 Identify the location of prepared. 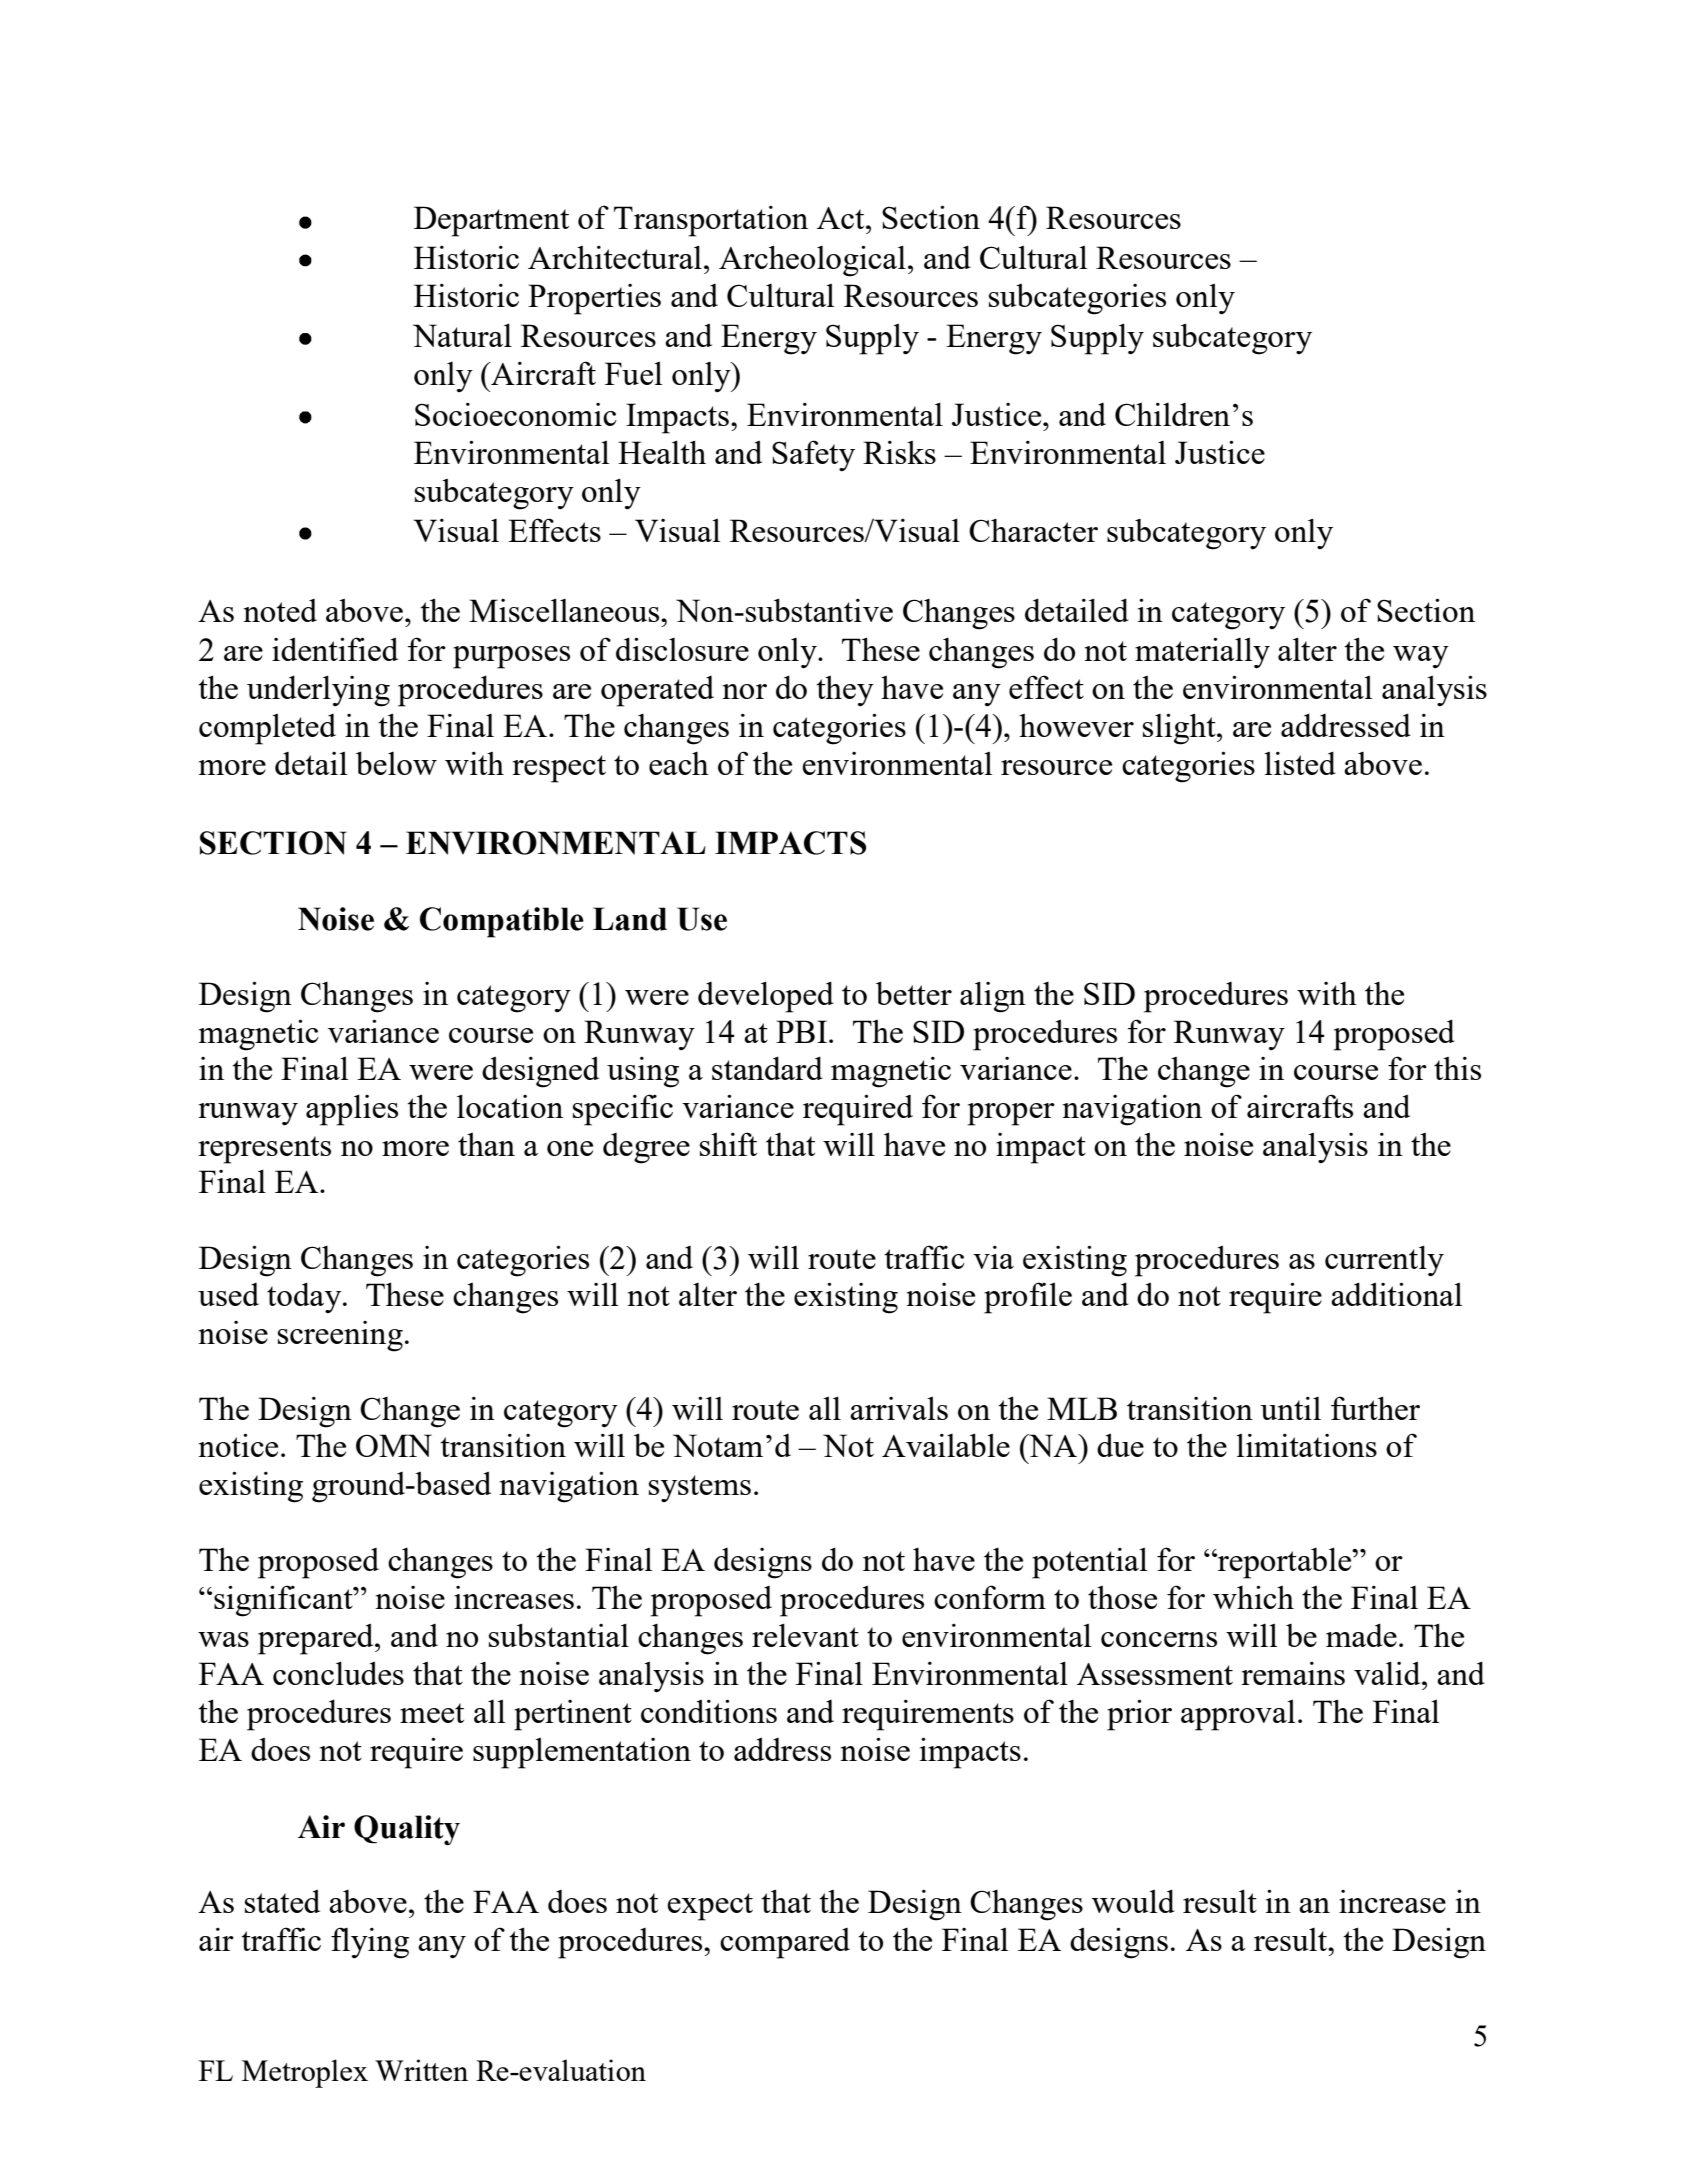
(317, 1639).
